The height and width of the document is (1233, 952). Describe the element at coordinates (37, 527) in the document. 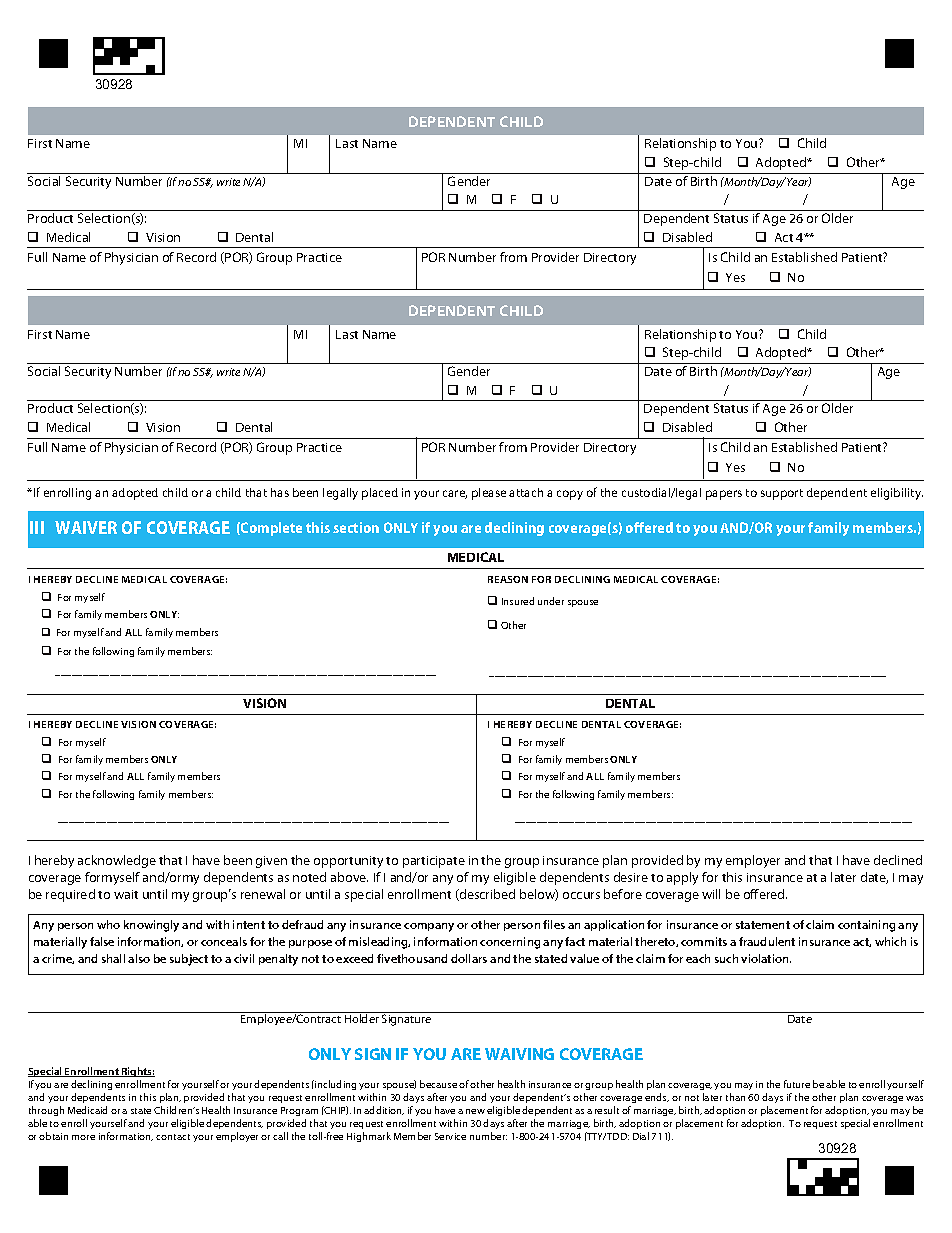

I see `III` at that location.
